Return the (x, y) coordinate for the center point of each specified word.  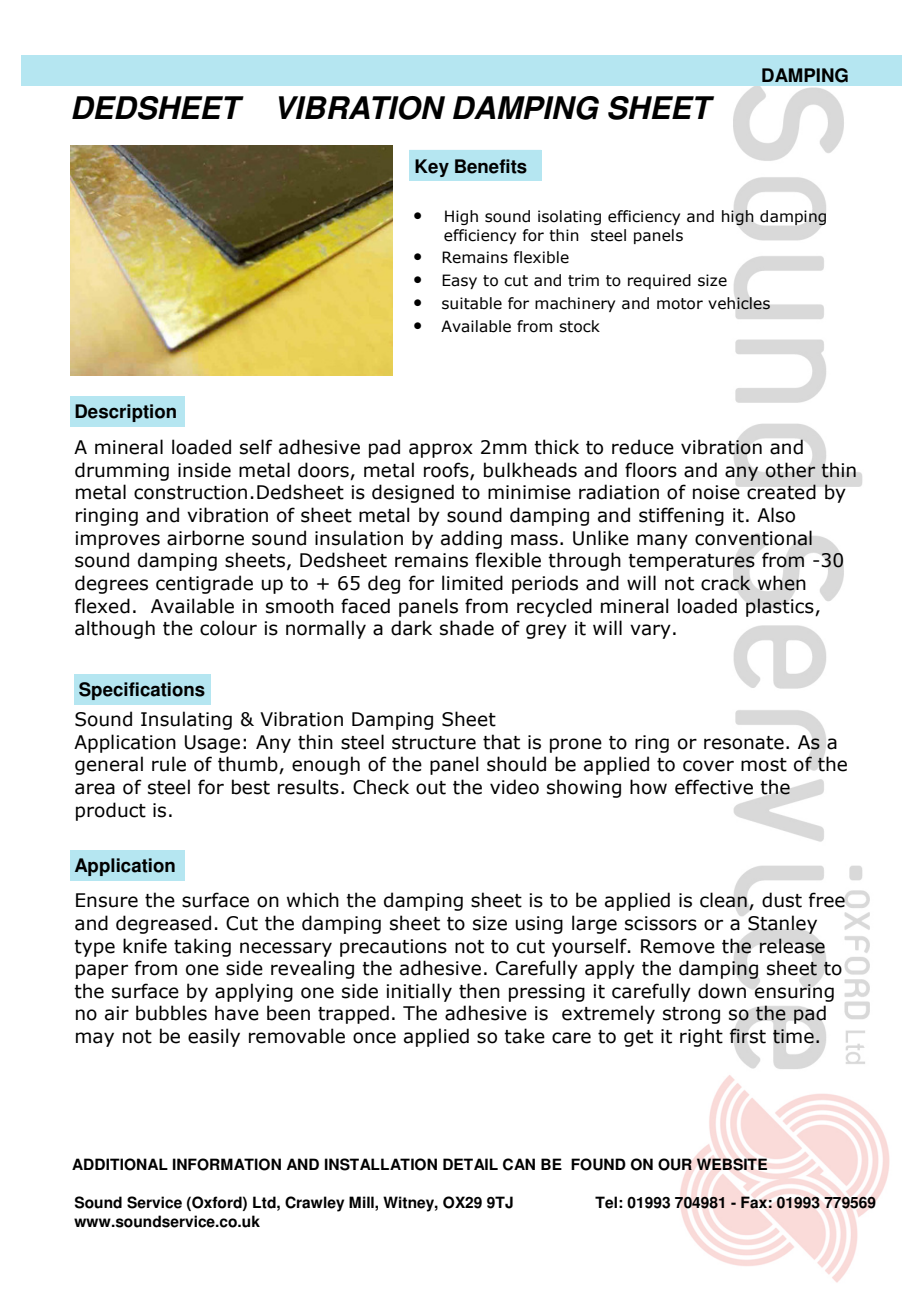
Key (432, 168)
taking (202, 947)
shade (467, 628)
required (659, 281)
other (790, 470)
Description (125, 413)
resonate (744, 743)
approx (441, 450)
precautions (393, 948)
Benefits (491, 166)
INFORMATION (227, 1164)
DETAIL (470, 1164)
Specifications (142, 691)
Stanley (782, 924)
